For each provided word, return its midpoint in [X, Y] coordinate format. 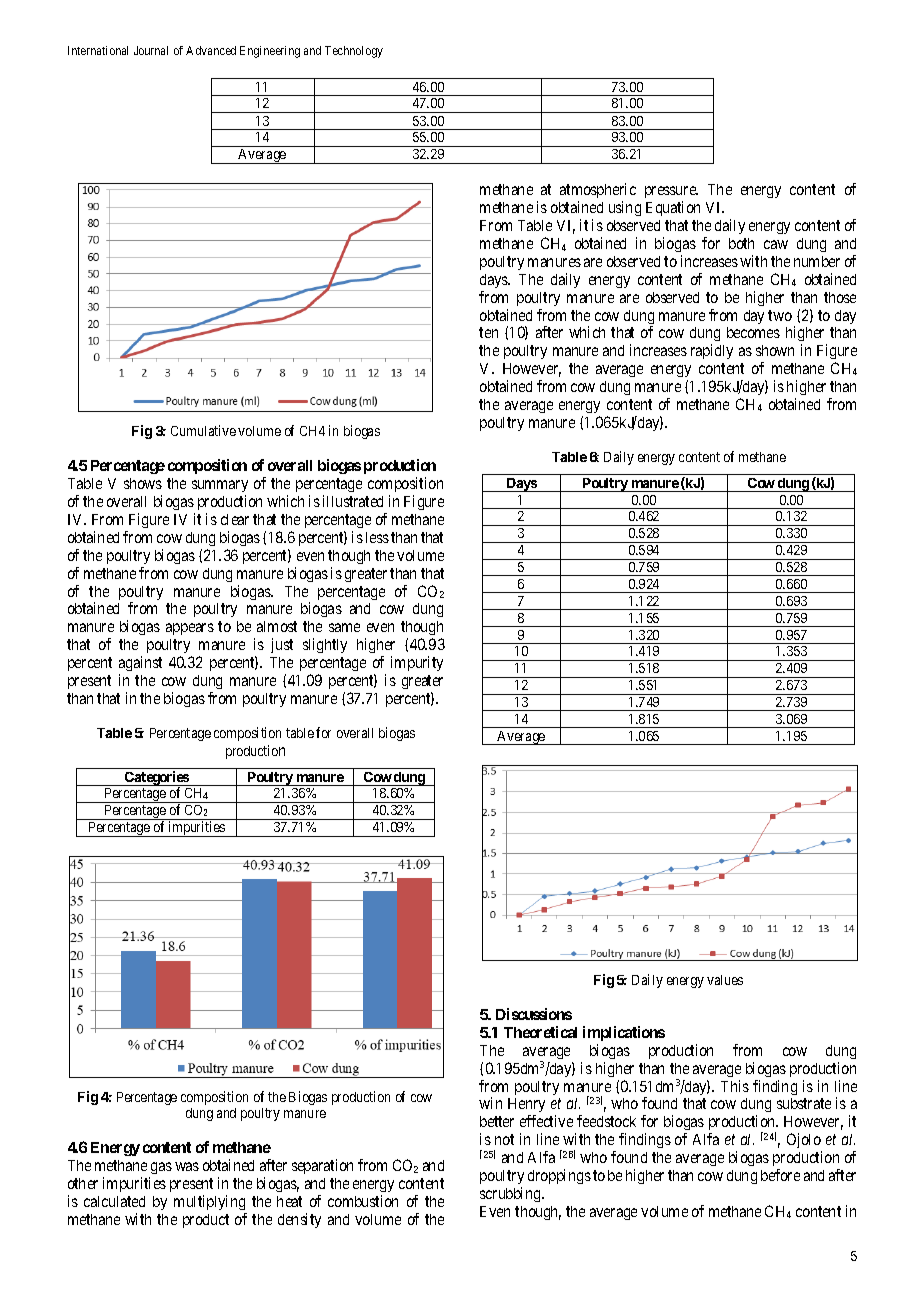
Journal [151, 50]
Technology [354, 52]
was [187, 1166]
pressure [671, 194]
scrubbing [511, 1194]
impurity [417, 663]
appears [190, 629]
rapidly [712, 351]
